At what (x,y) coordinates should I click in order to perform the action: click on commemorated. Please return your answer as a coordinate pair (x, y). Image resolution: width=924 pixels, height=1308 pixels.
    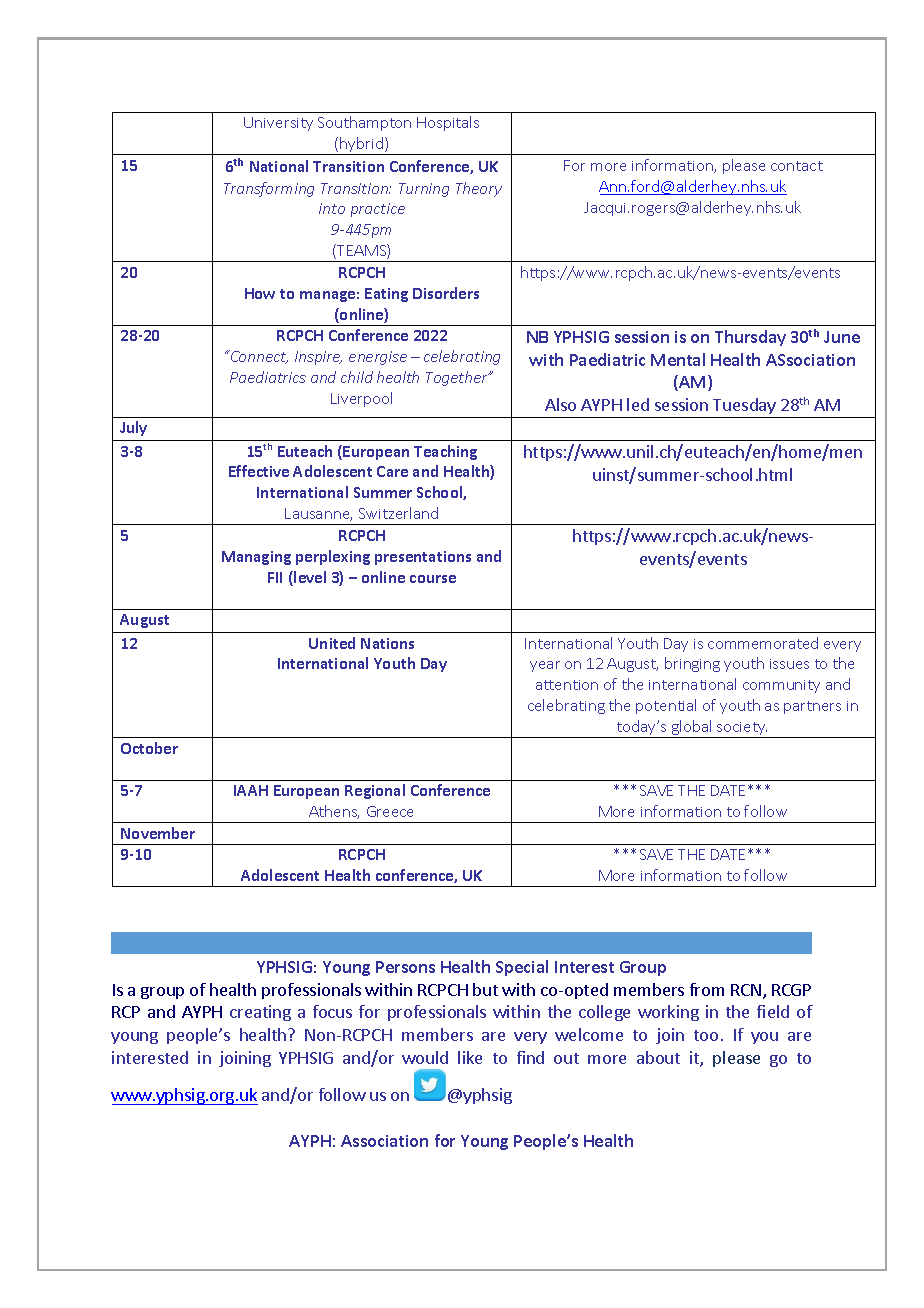
    Looking at the image, I should click on (763, 643).
